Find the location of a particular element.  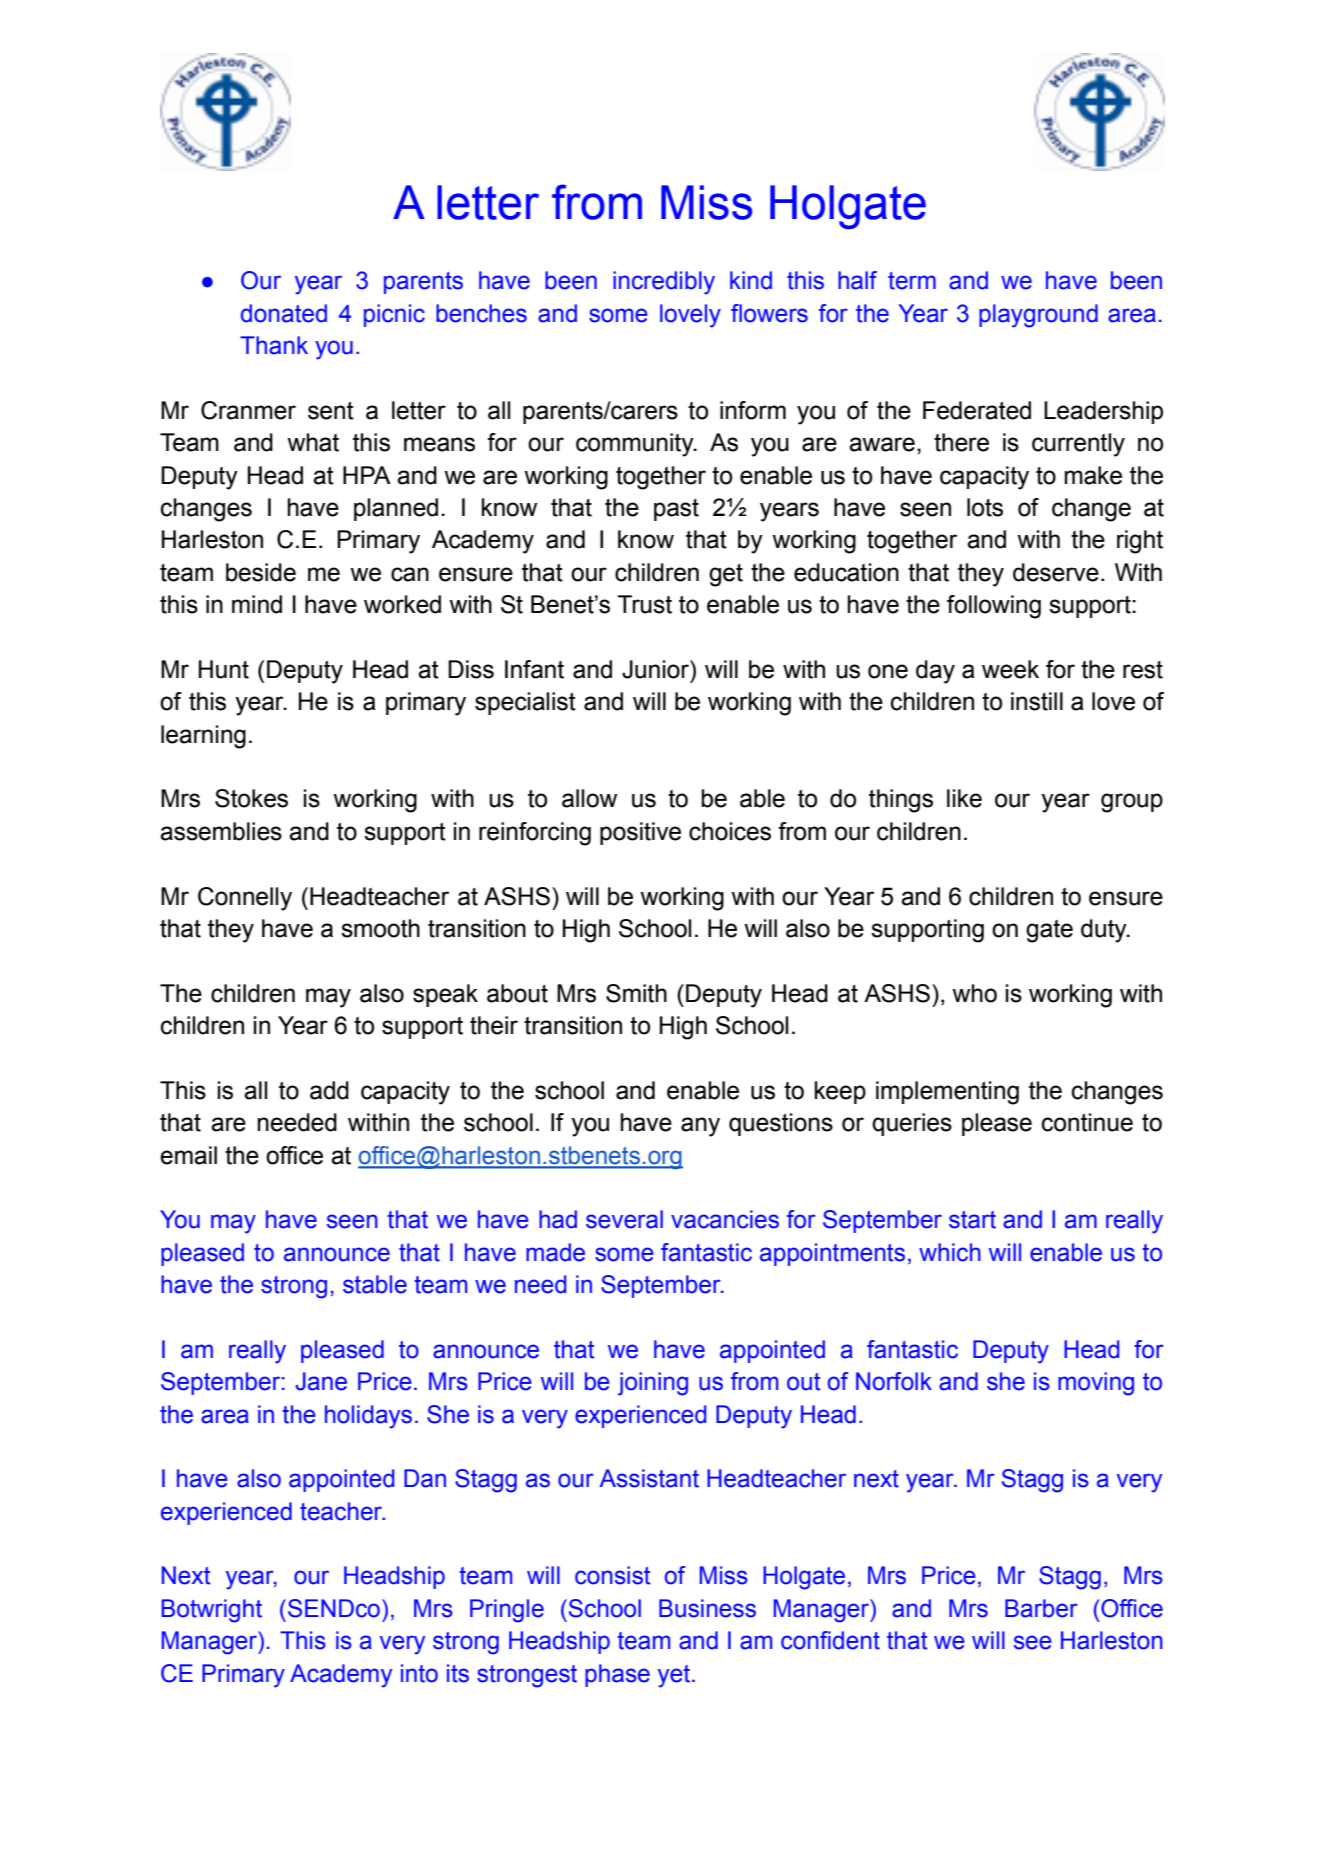

Business is located at coordinates (707, 1608).
